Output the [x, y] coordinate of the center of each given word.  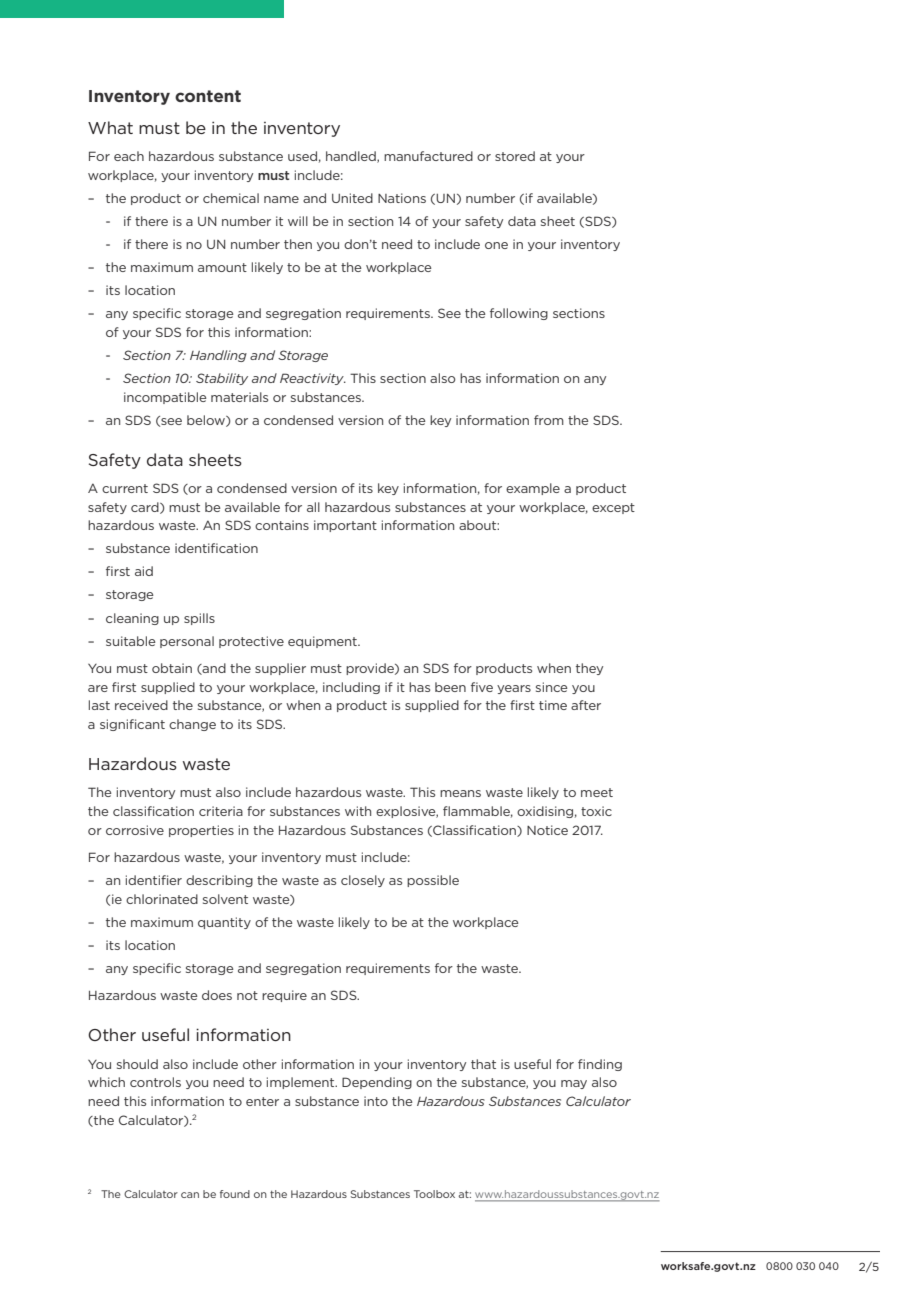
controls [155, 1082]
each [129, 156]
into [376, 1101]
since [552, 687]
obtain [172, 668]
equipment [323, 642]
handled [352, 157]
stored [515, 156]
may [574, 1084]
